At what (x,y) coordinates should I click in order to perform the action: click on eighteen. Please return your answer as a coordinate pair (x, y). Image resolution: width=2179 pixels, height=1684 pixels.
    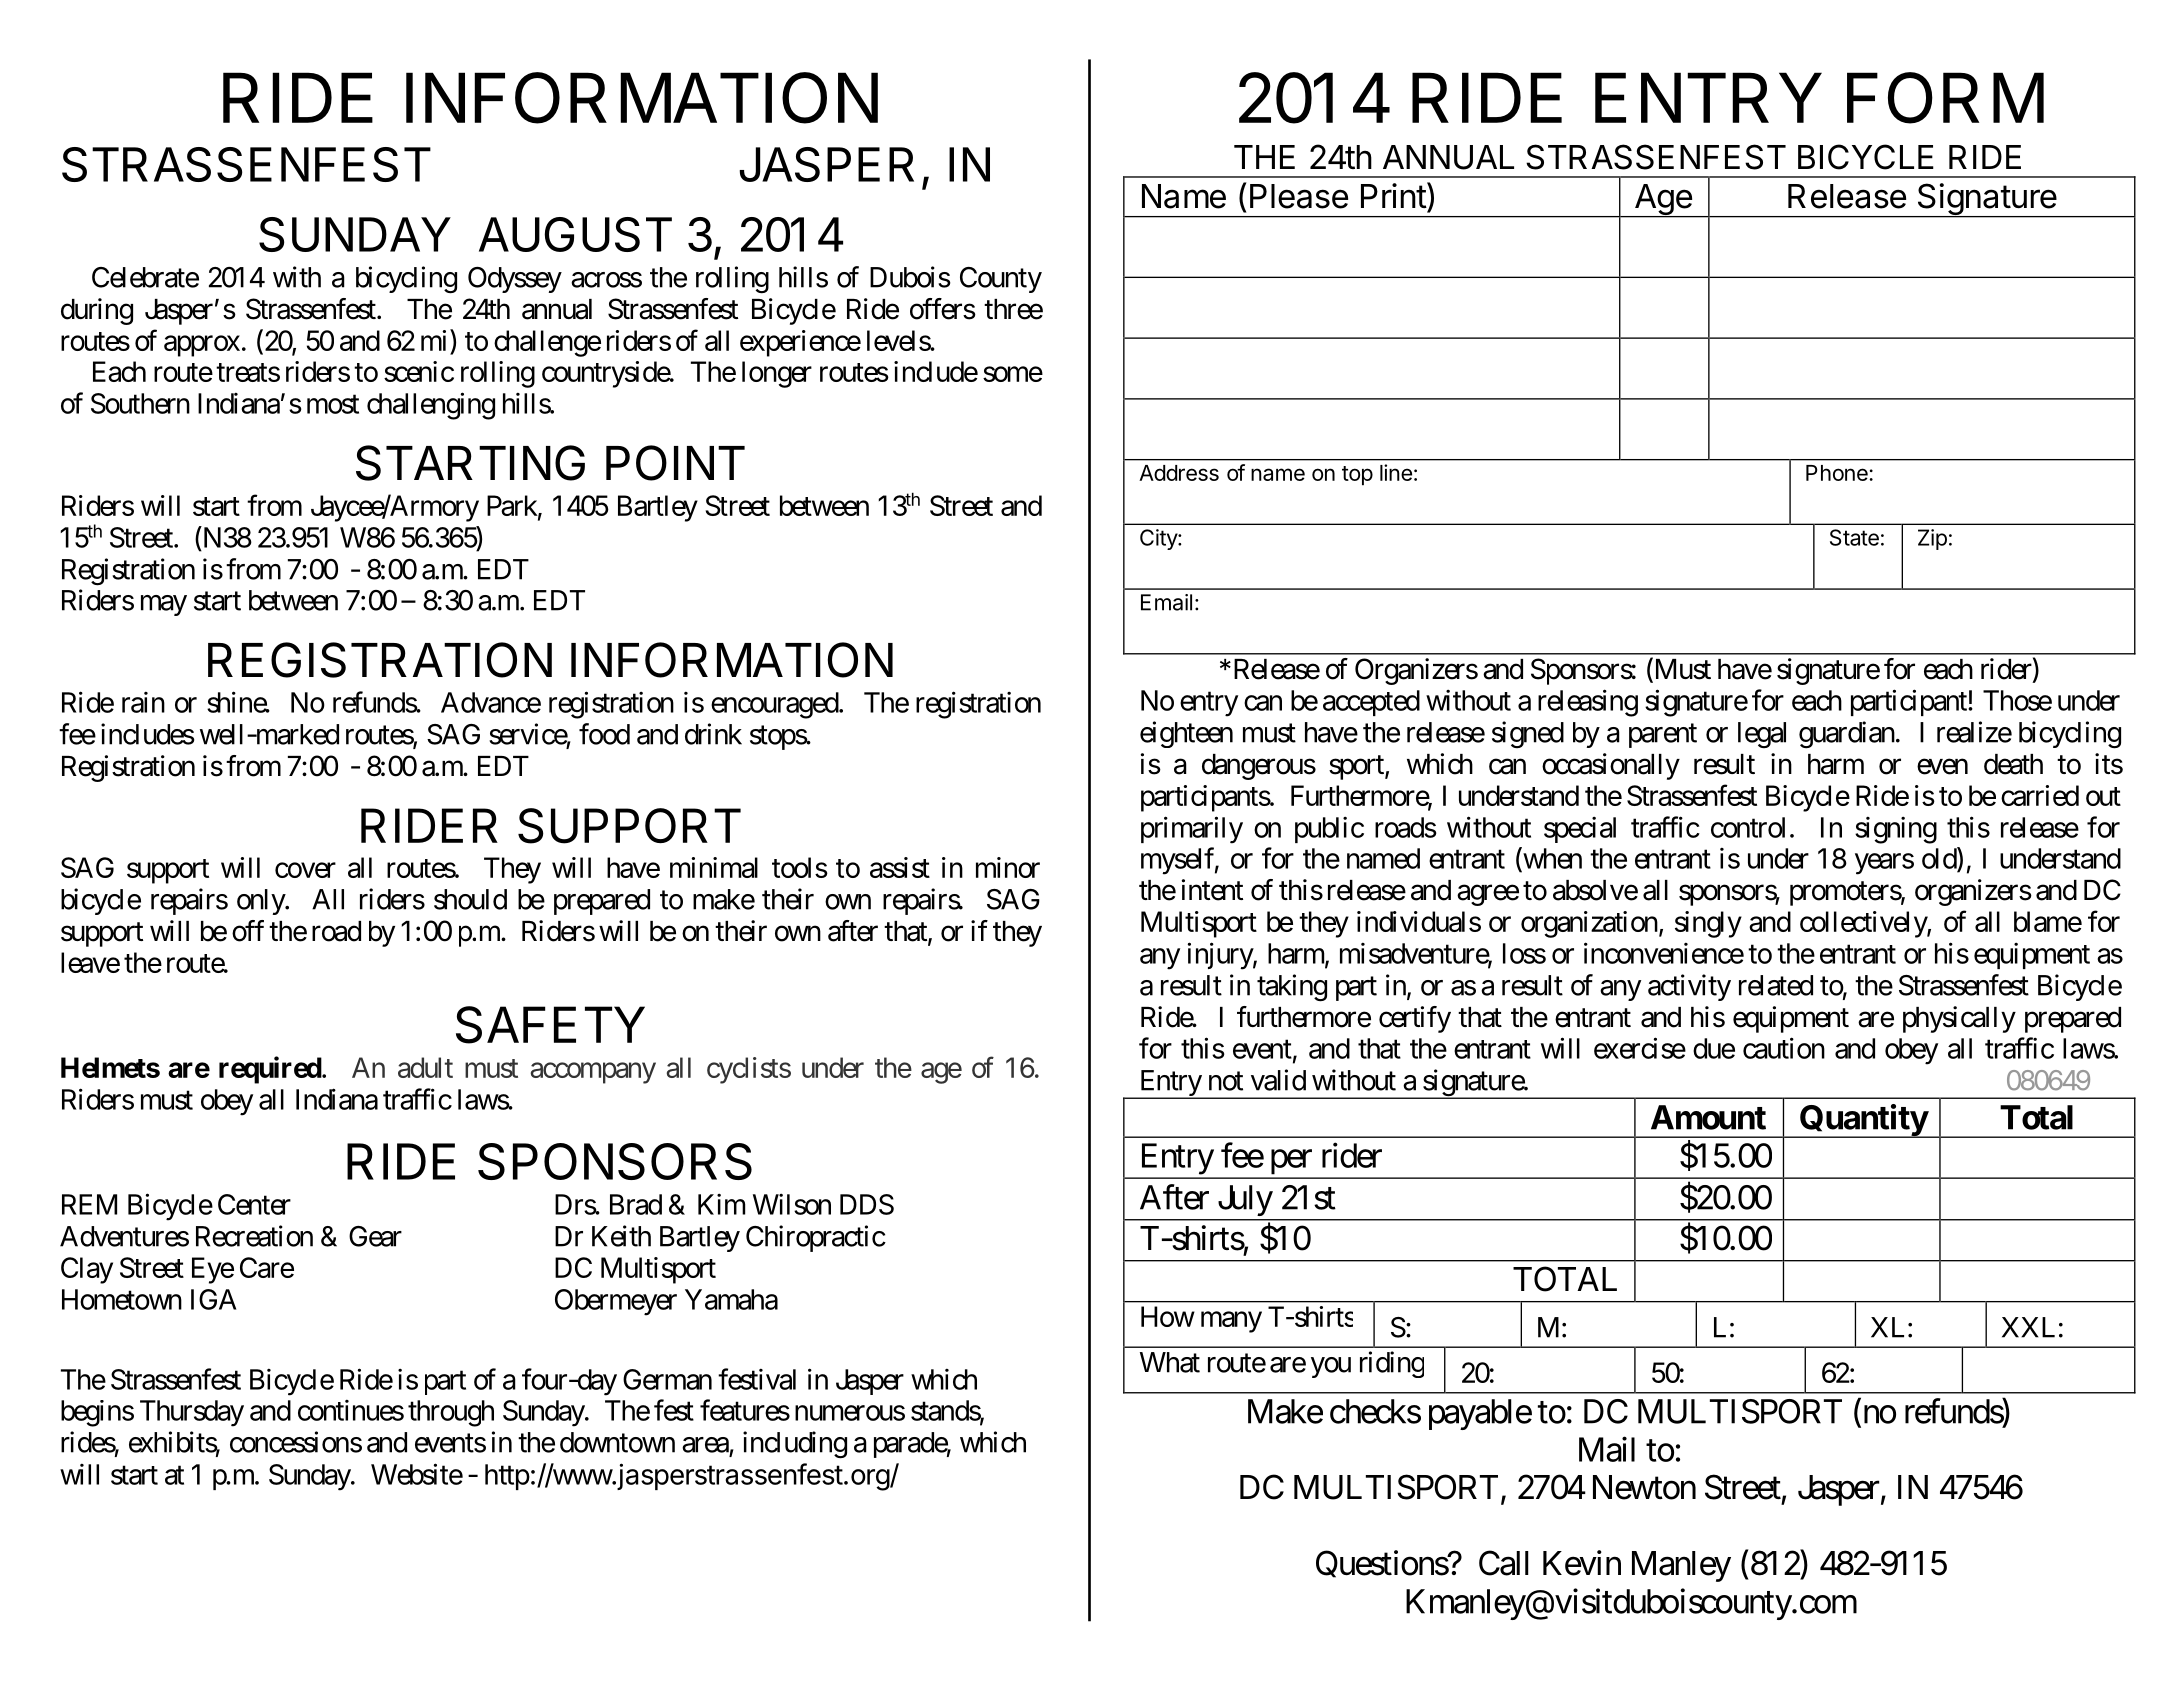
    Looking at the image, I should click on (1186, 734).
